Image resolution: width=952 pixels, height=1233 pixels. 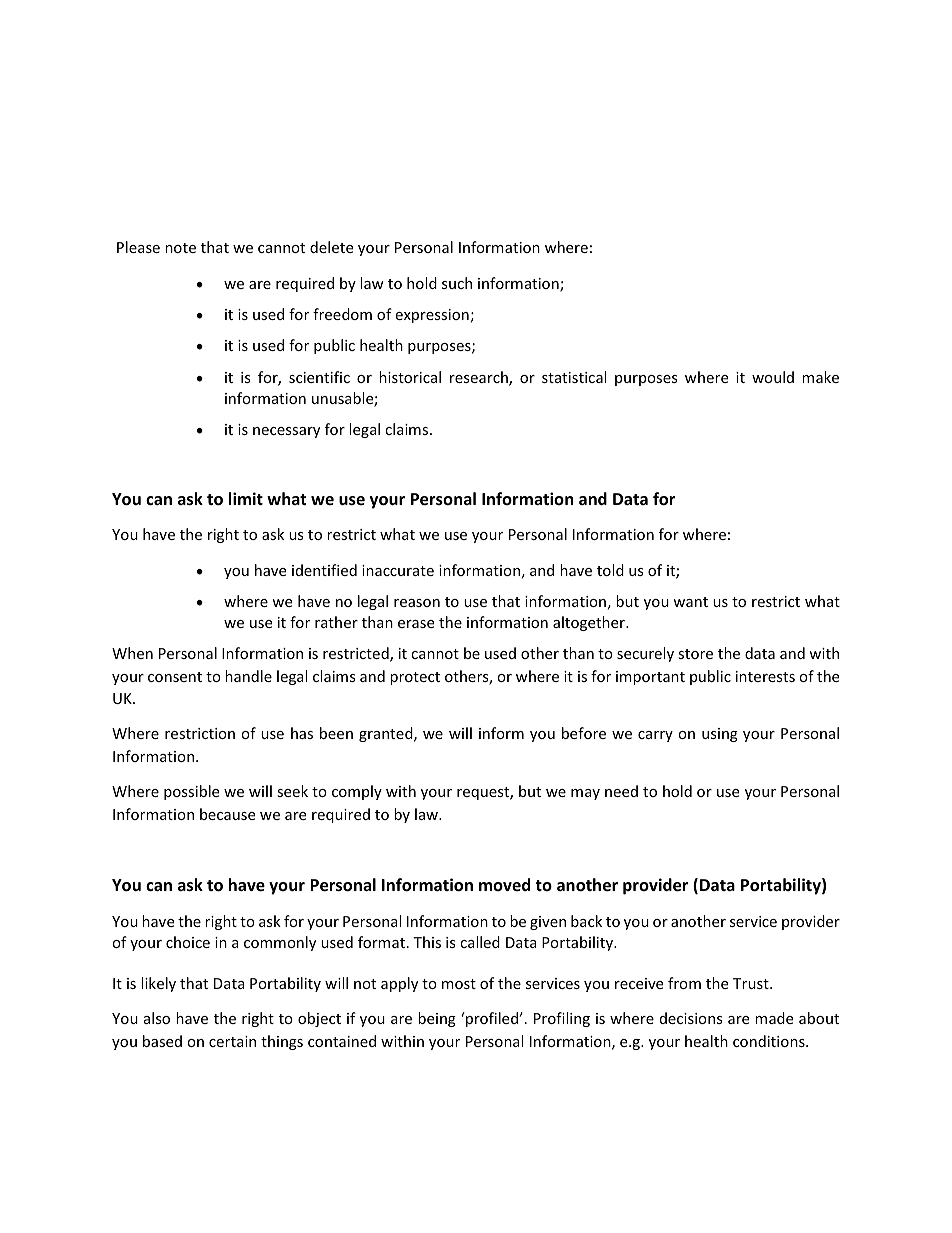 What do you see at coordinates (416, 624) in the screenshot?
I see `erase` at bounding box center [416, 624].
